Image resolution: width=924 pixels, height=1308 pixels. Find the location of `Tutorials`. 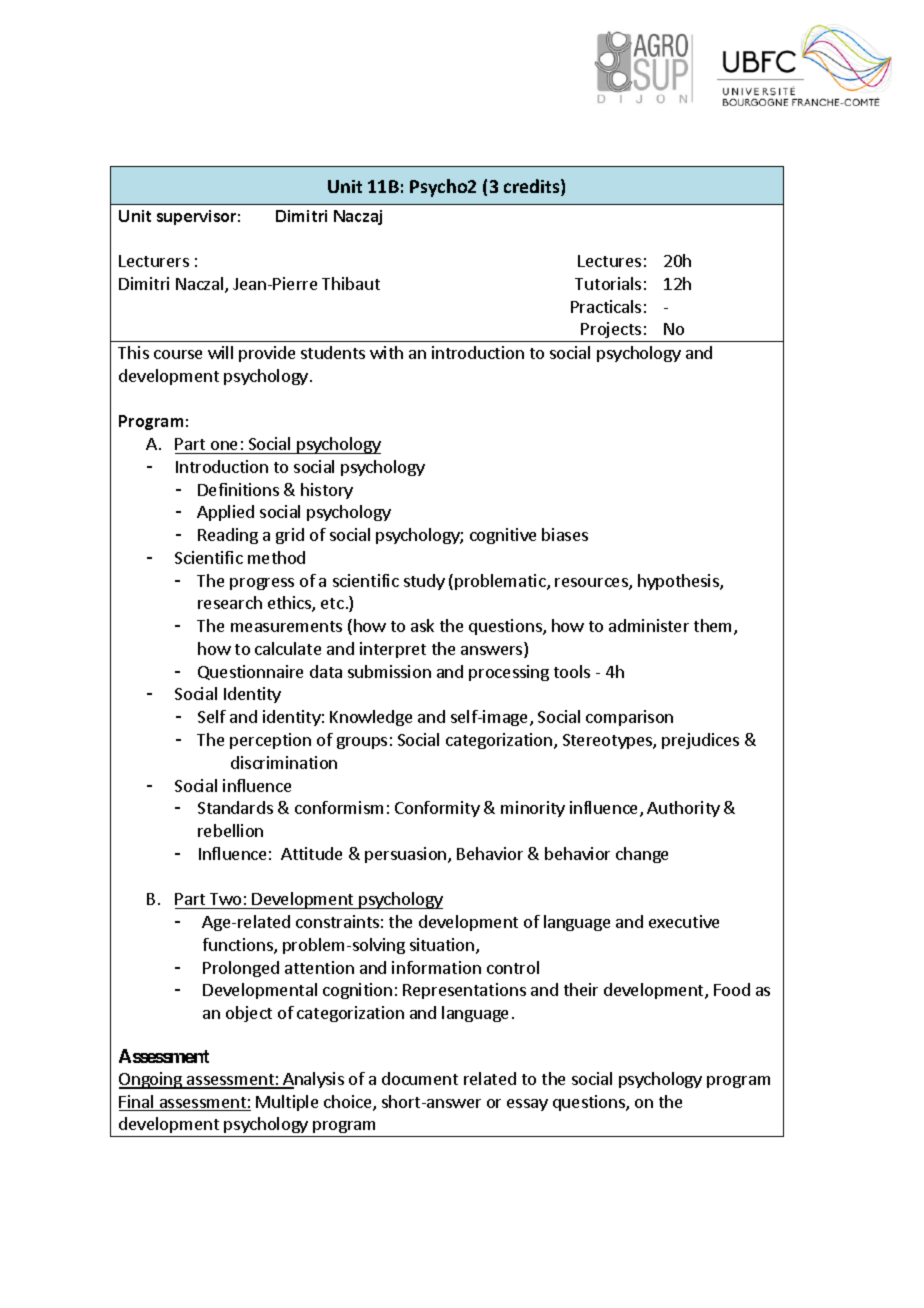

Tutorials is located at coordinates (608, 283).
